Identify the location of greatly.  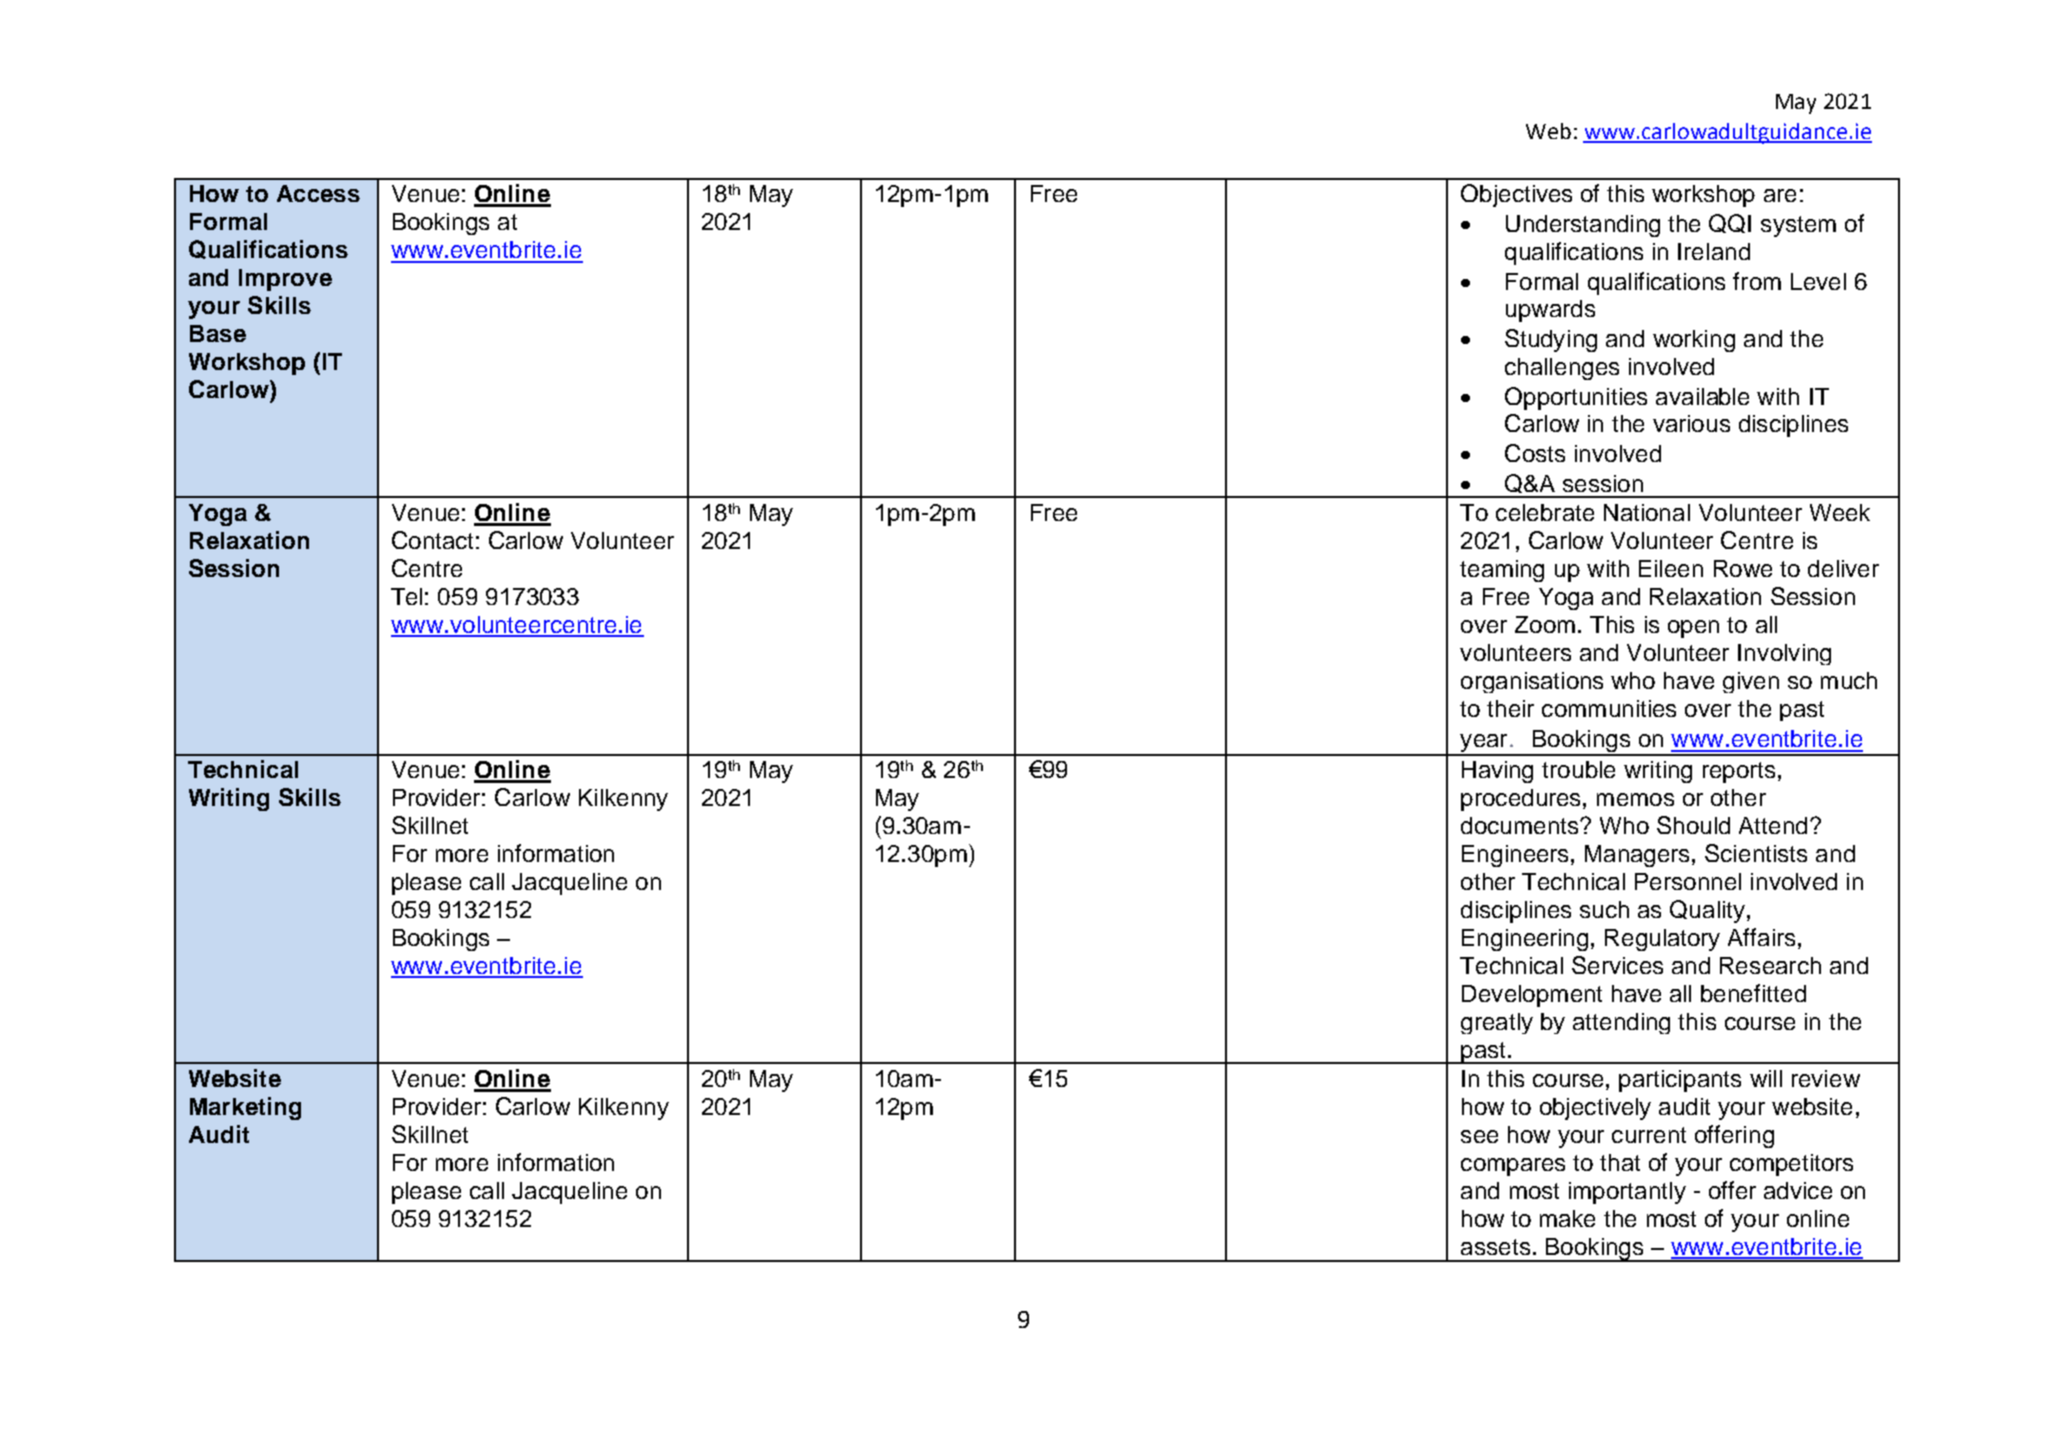
(1497, 1023).
